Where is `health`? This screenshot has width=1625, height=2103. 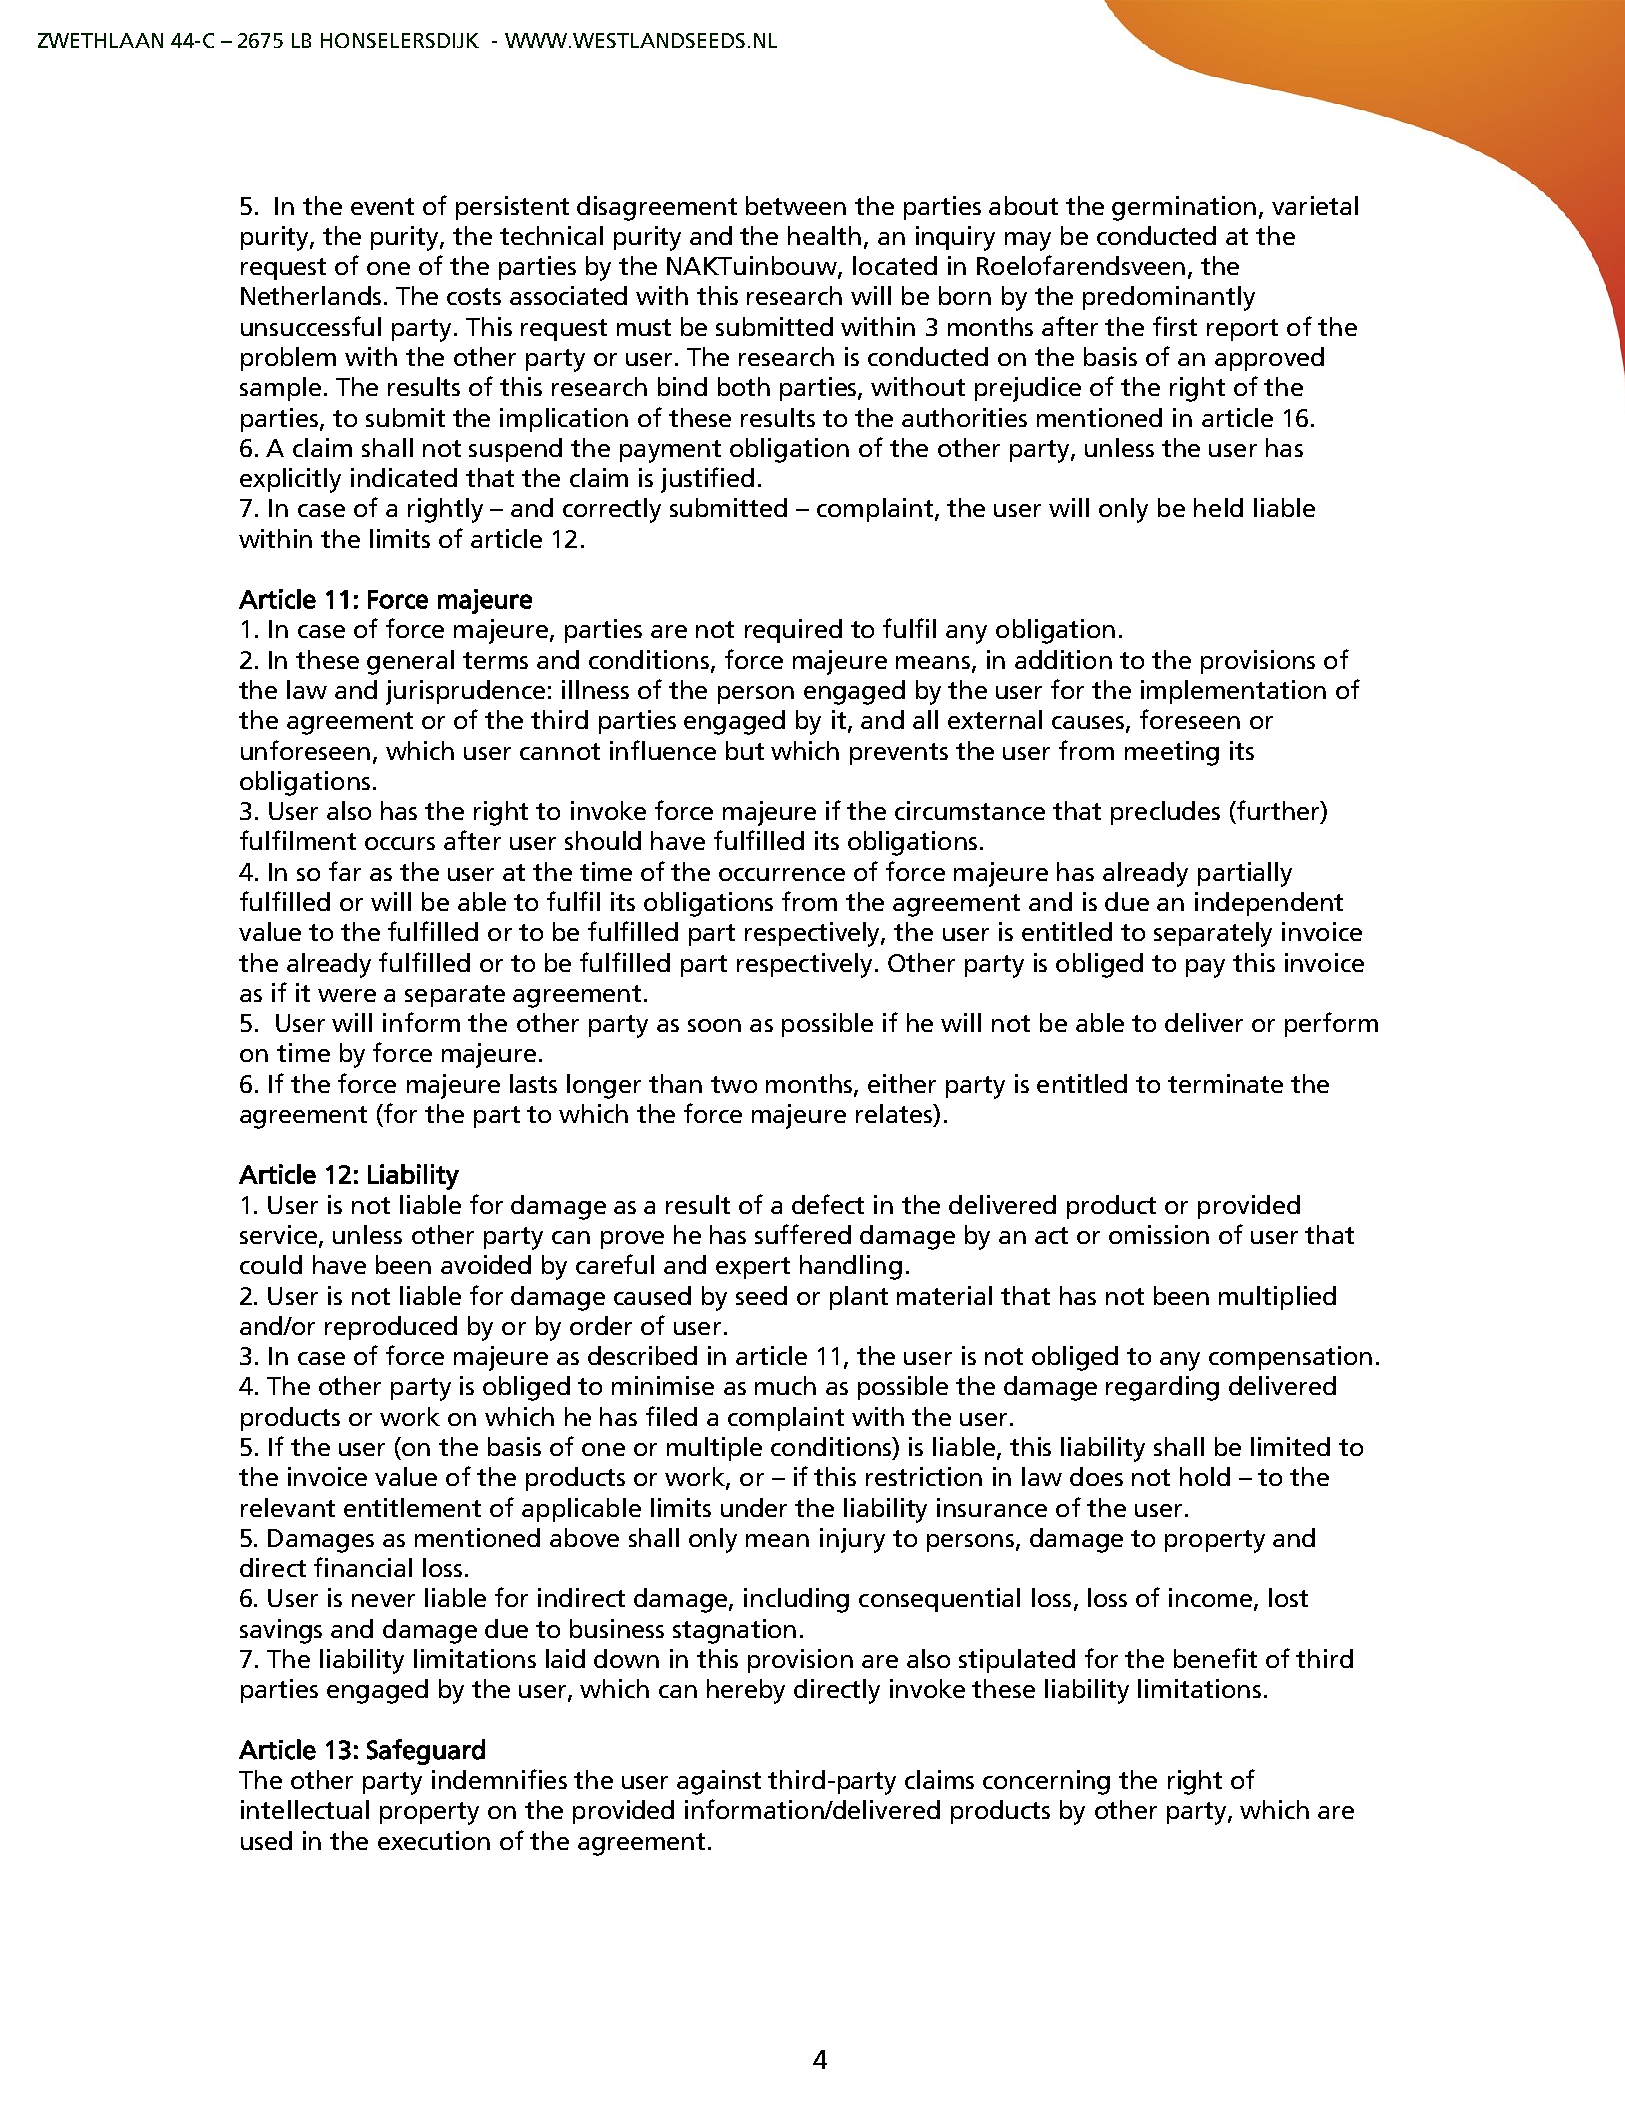
health is located at coordinates (824, 235).
